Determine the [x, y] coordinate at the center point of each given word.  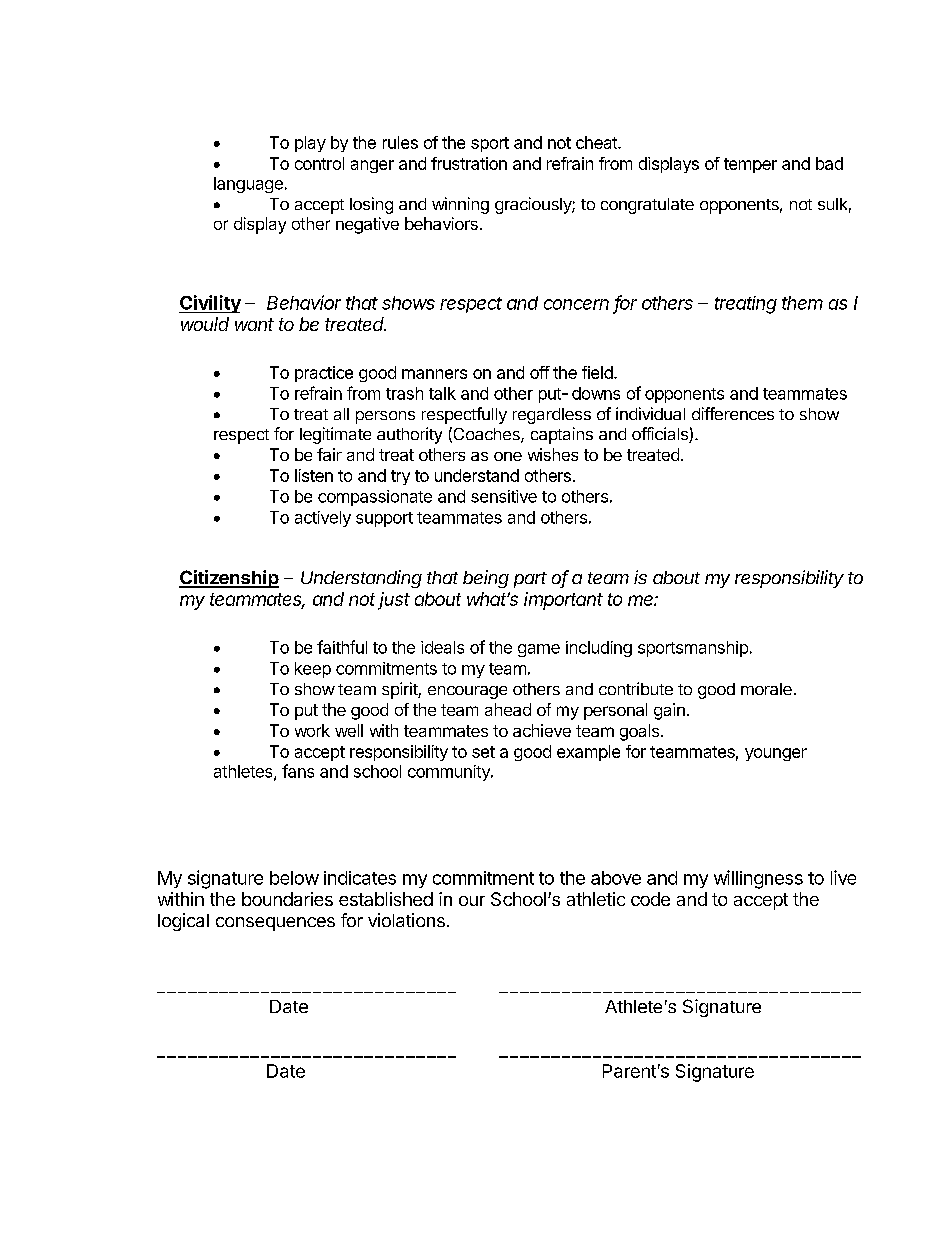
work [312, 730]
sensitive [504, 496]
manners [434, 374]
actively [323, 519]
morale [766, 689]
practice [324, 374]
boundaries [287, 899]
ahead [508, 709]
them [802, 303]
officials [661, 435]
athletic [596, 899]
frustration [469, 163]
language [248, 185]
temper [750, 165]
